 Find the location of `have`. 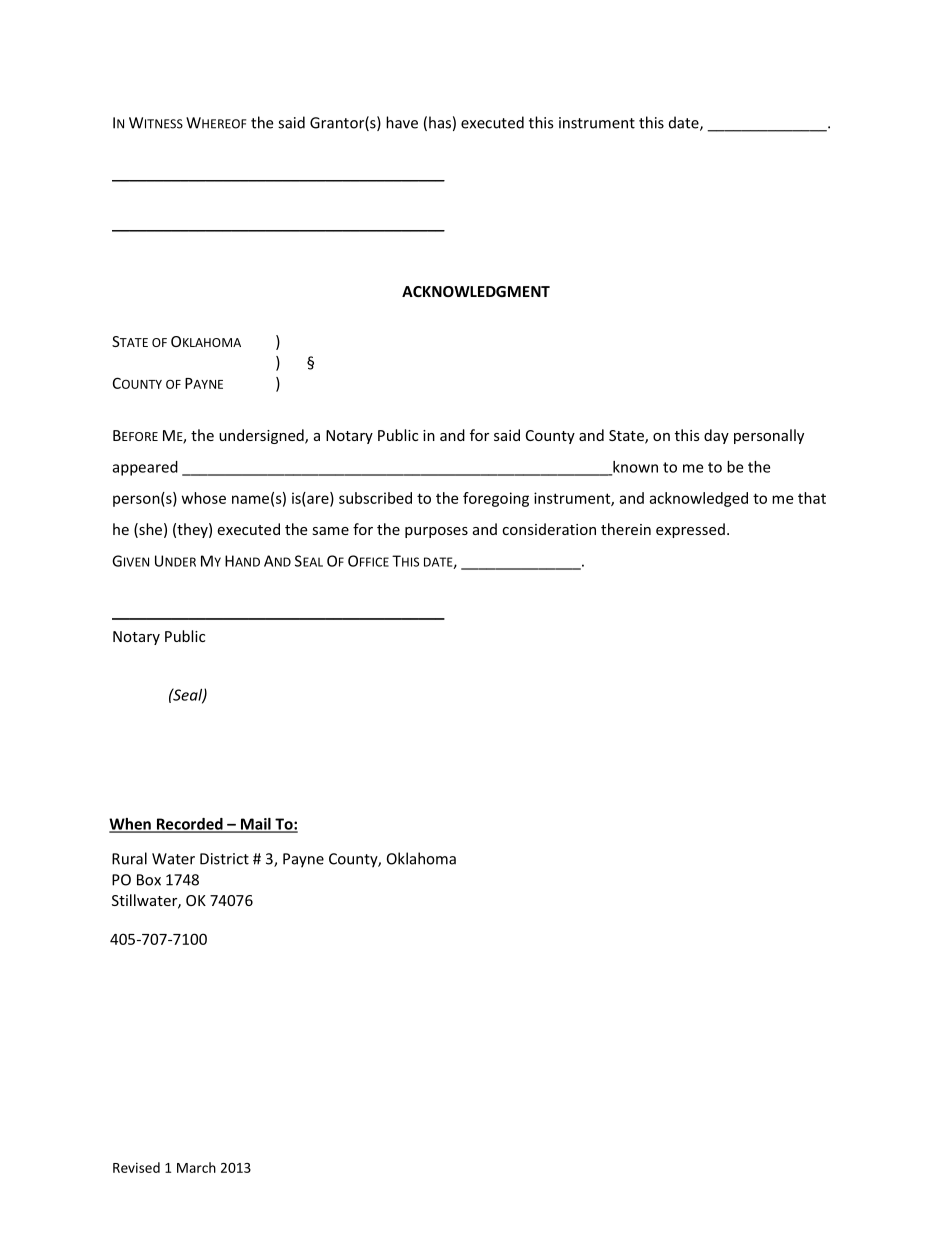

have is located at coordinates (402, 122).
